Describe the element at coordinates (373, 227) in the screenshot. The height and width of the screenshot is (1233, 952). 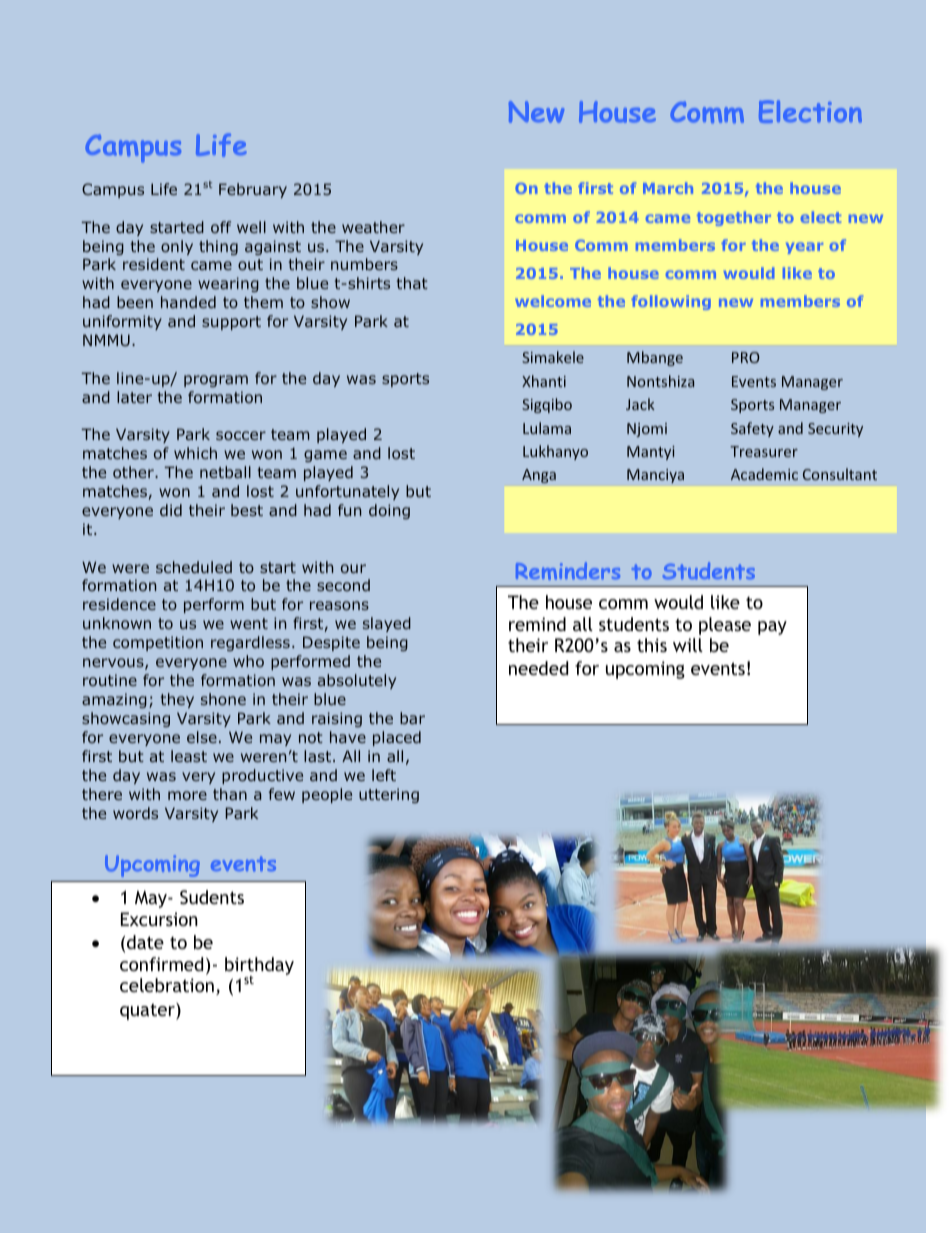
I see `weather` at that location.
